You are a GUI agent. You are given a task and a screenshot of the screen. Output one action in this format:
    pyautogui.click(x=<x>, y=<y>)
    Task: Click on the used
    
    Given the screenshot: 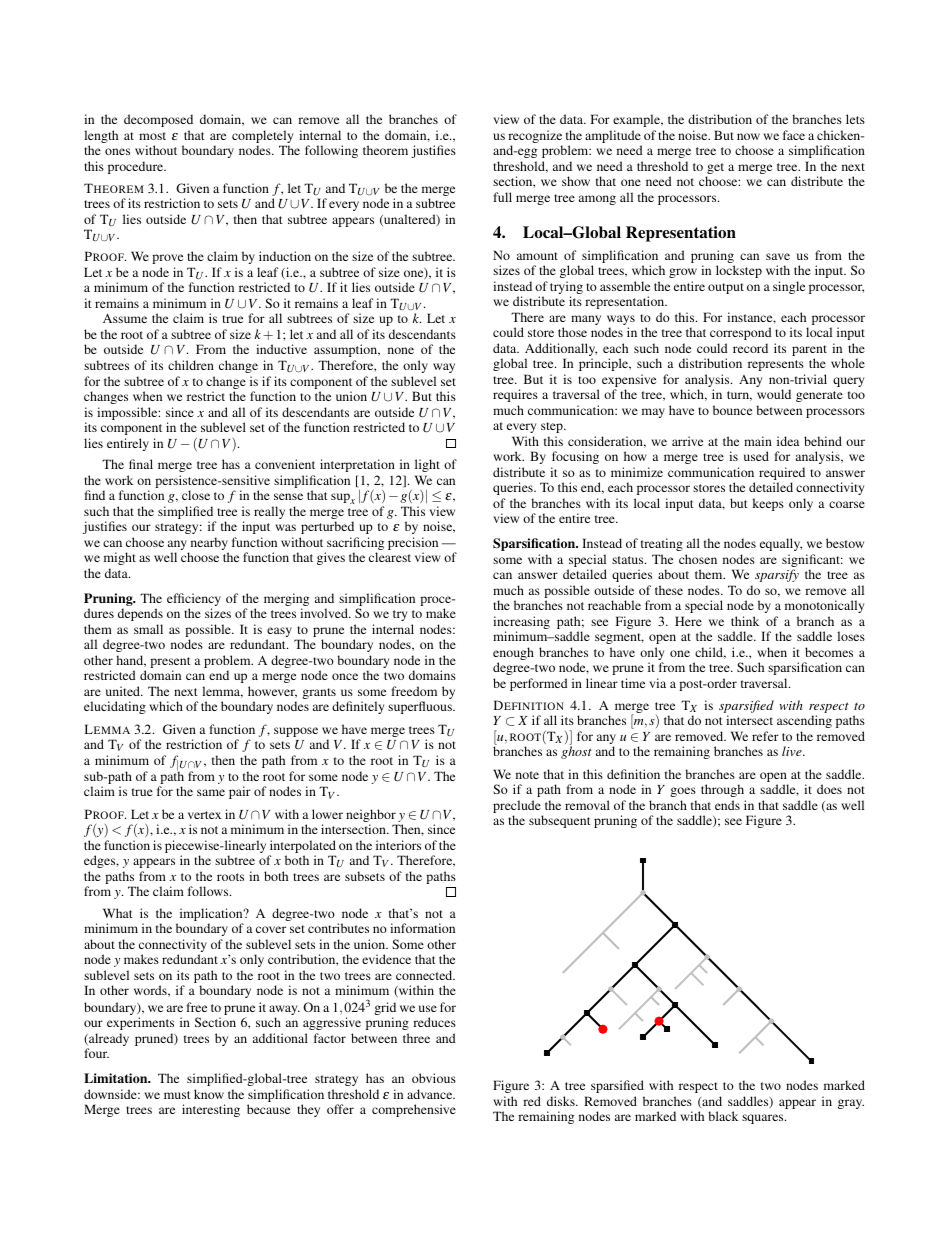 What is the action you would take?
    pyautogui.click(x=756, y=456)
